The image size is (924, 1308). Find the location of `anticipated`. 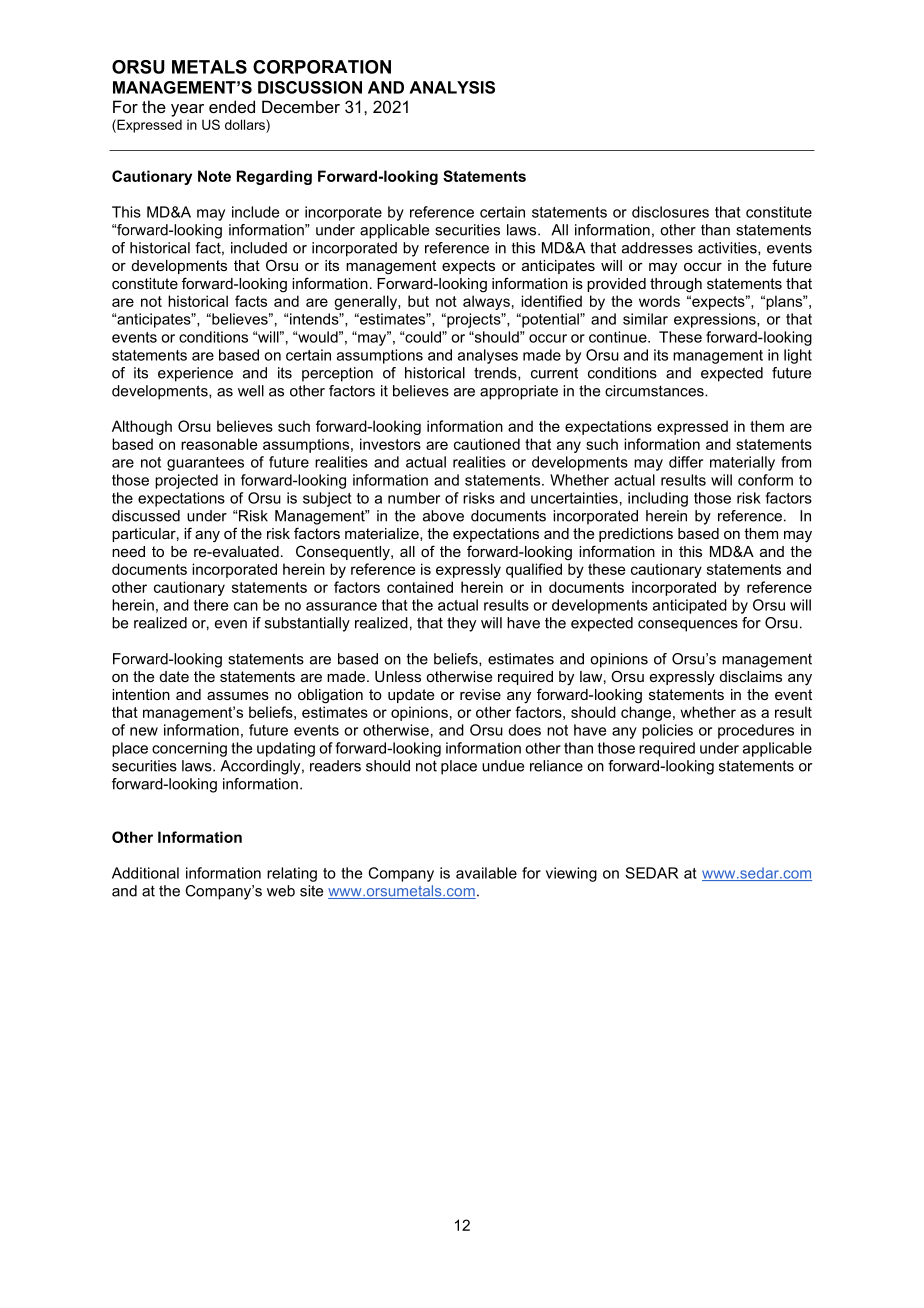

anticipated is located at coordinates (690, 606).
